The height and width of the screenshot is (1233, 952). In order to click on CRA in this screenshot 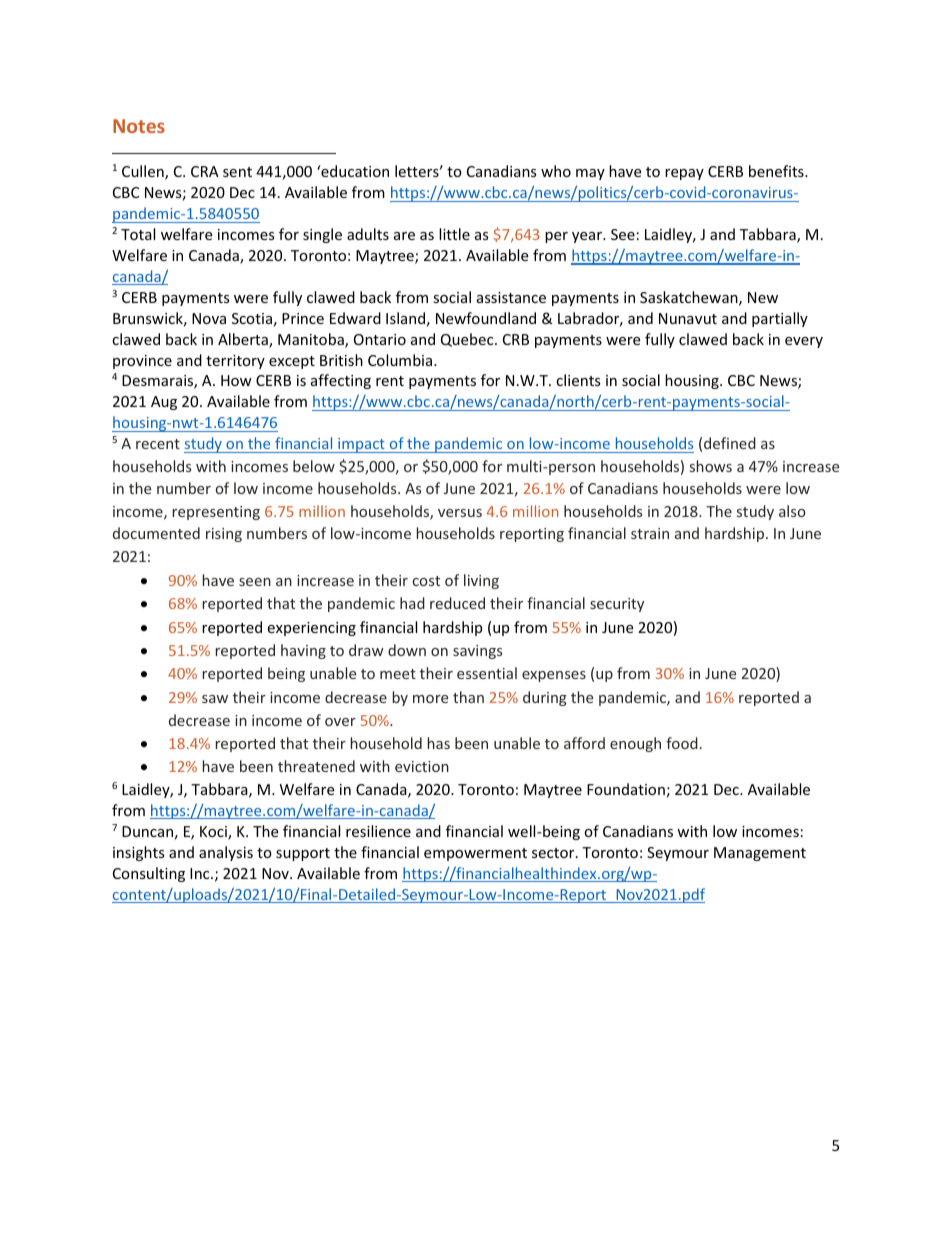, I will do `click(205, 171)`.
